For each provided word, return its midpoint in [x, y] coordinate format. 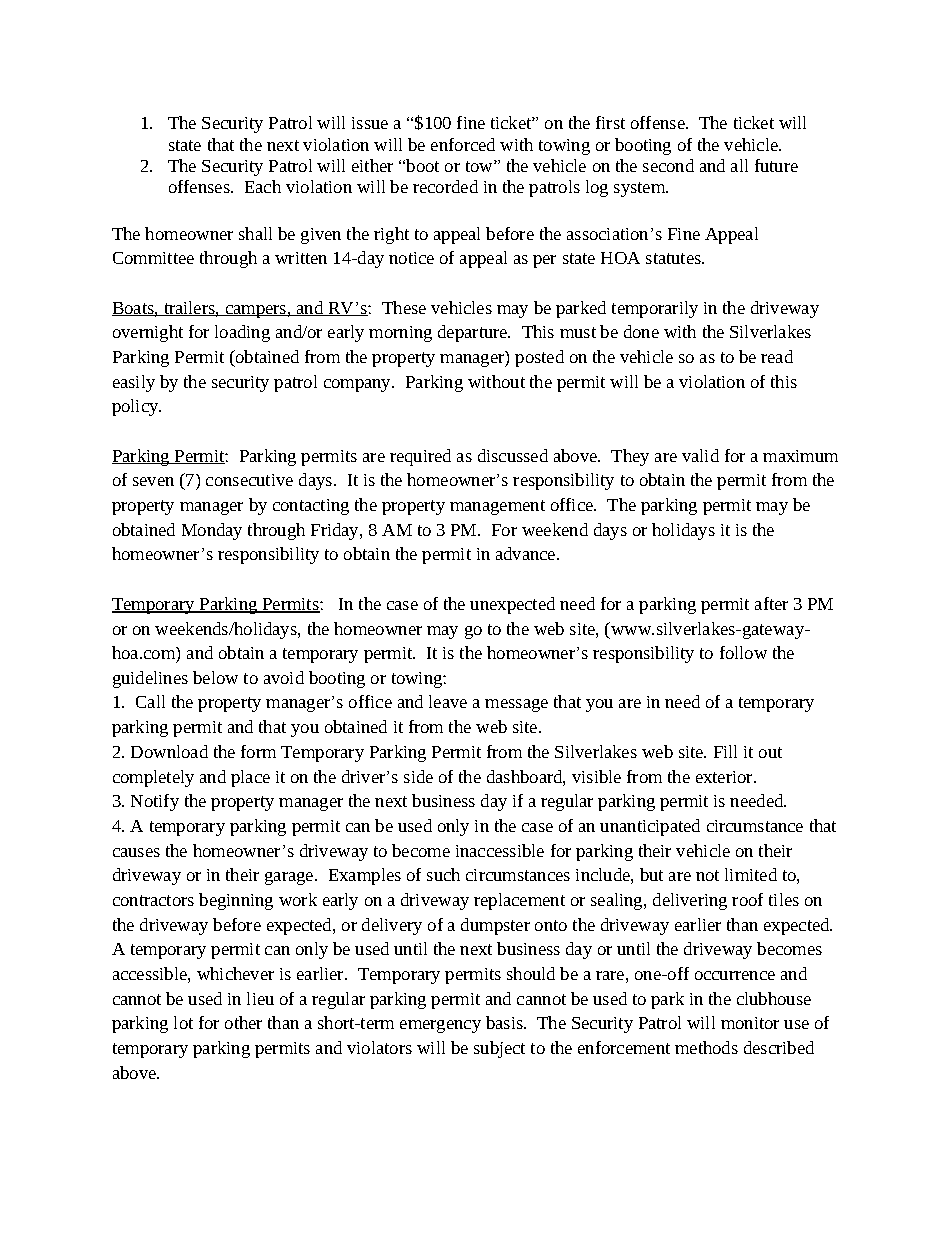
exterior [725, 777]
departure [474, 333]
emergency [440, 1026]
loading [242, 333]
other [243, 1022]
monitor [750, 1023]
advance [527, 553]
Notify [155, 802]
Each [263, 186]
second [668, 165]
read [777, 356]
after [771, 603]
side [418, 776]
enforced [463, 144]
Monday [212, 531]
